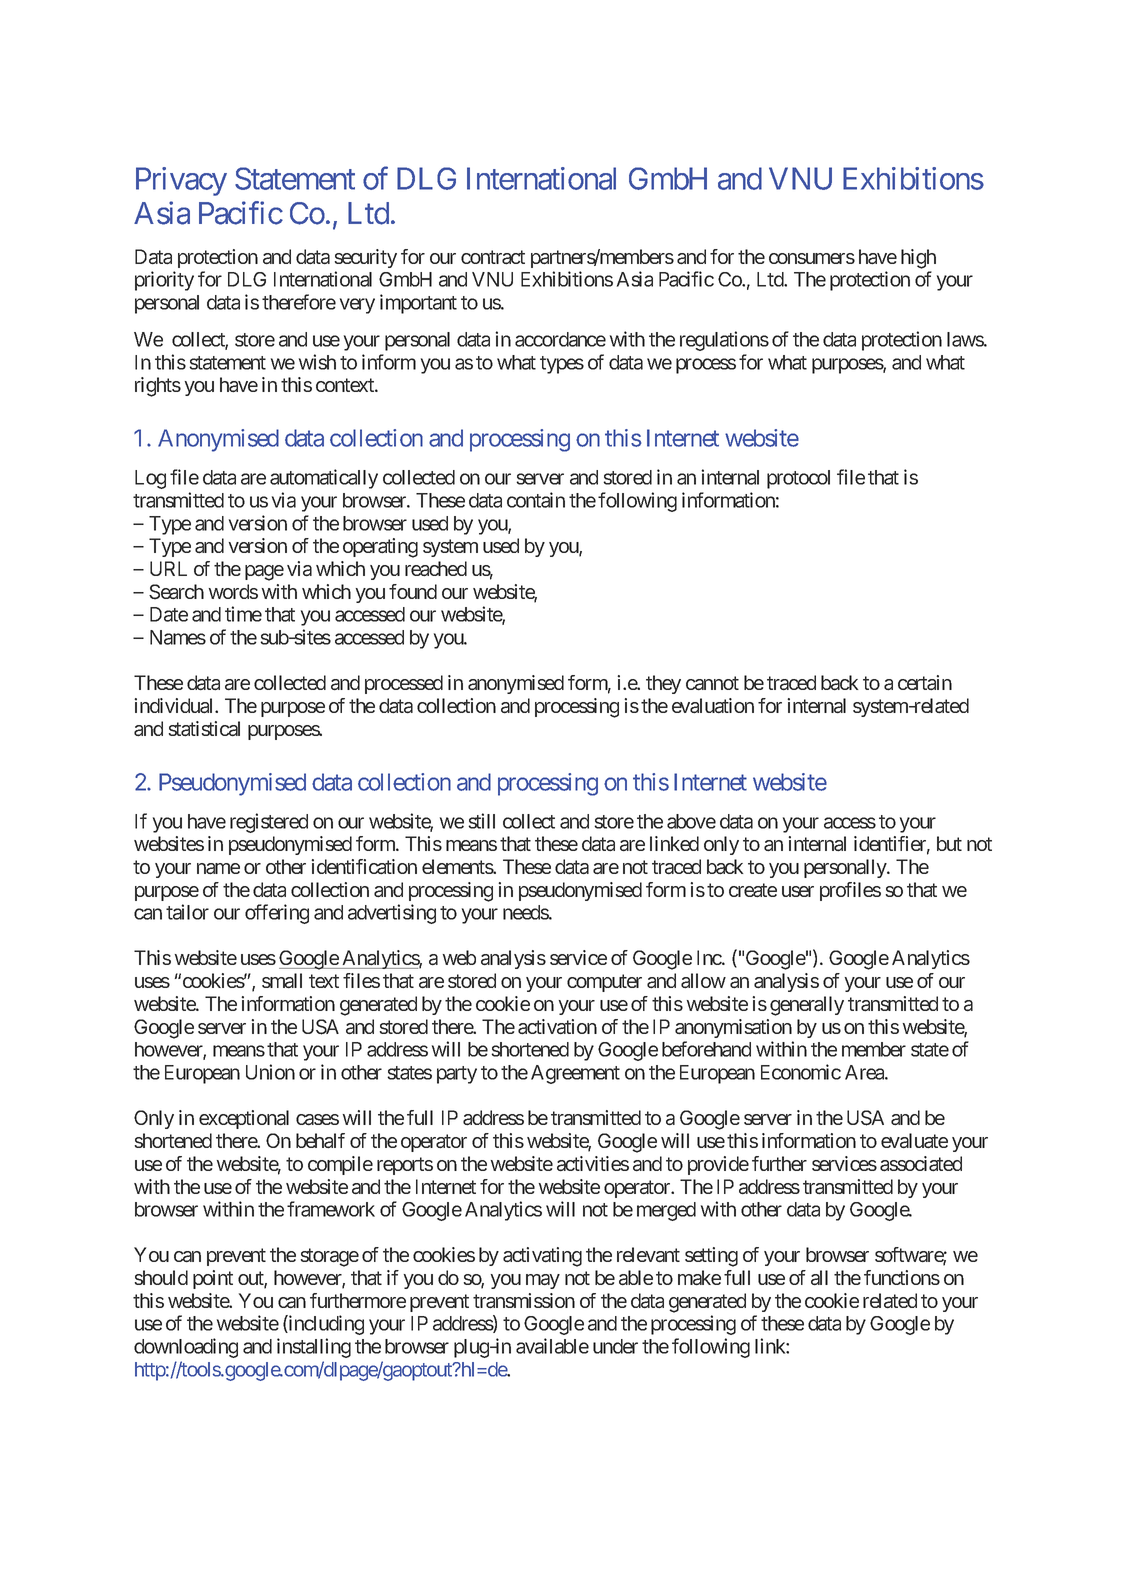  I want to click on protocol, so click(798, 479).
